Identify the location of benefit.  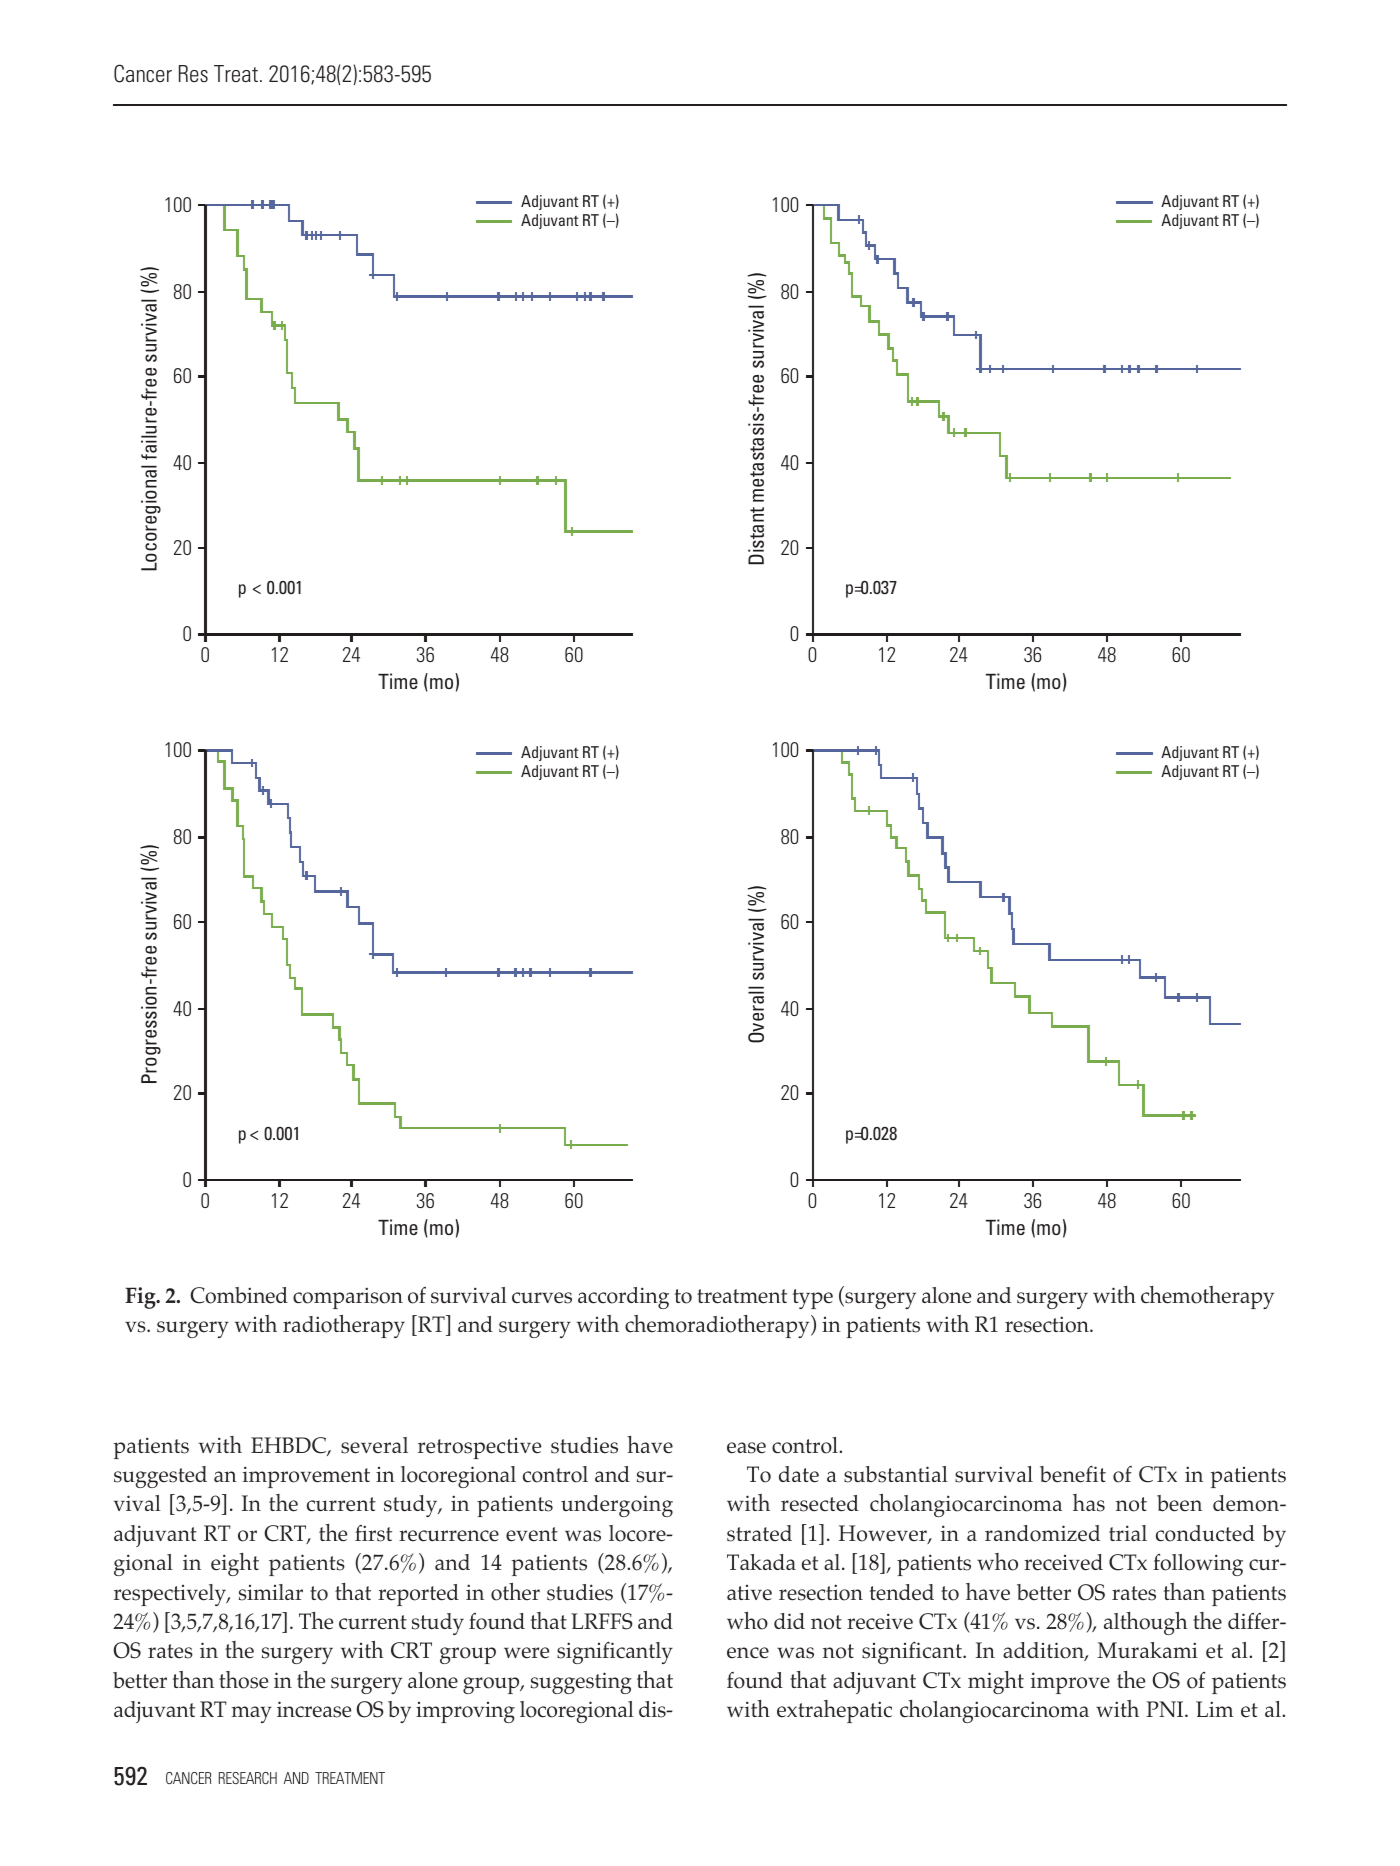
(1073, 1474).
